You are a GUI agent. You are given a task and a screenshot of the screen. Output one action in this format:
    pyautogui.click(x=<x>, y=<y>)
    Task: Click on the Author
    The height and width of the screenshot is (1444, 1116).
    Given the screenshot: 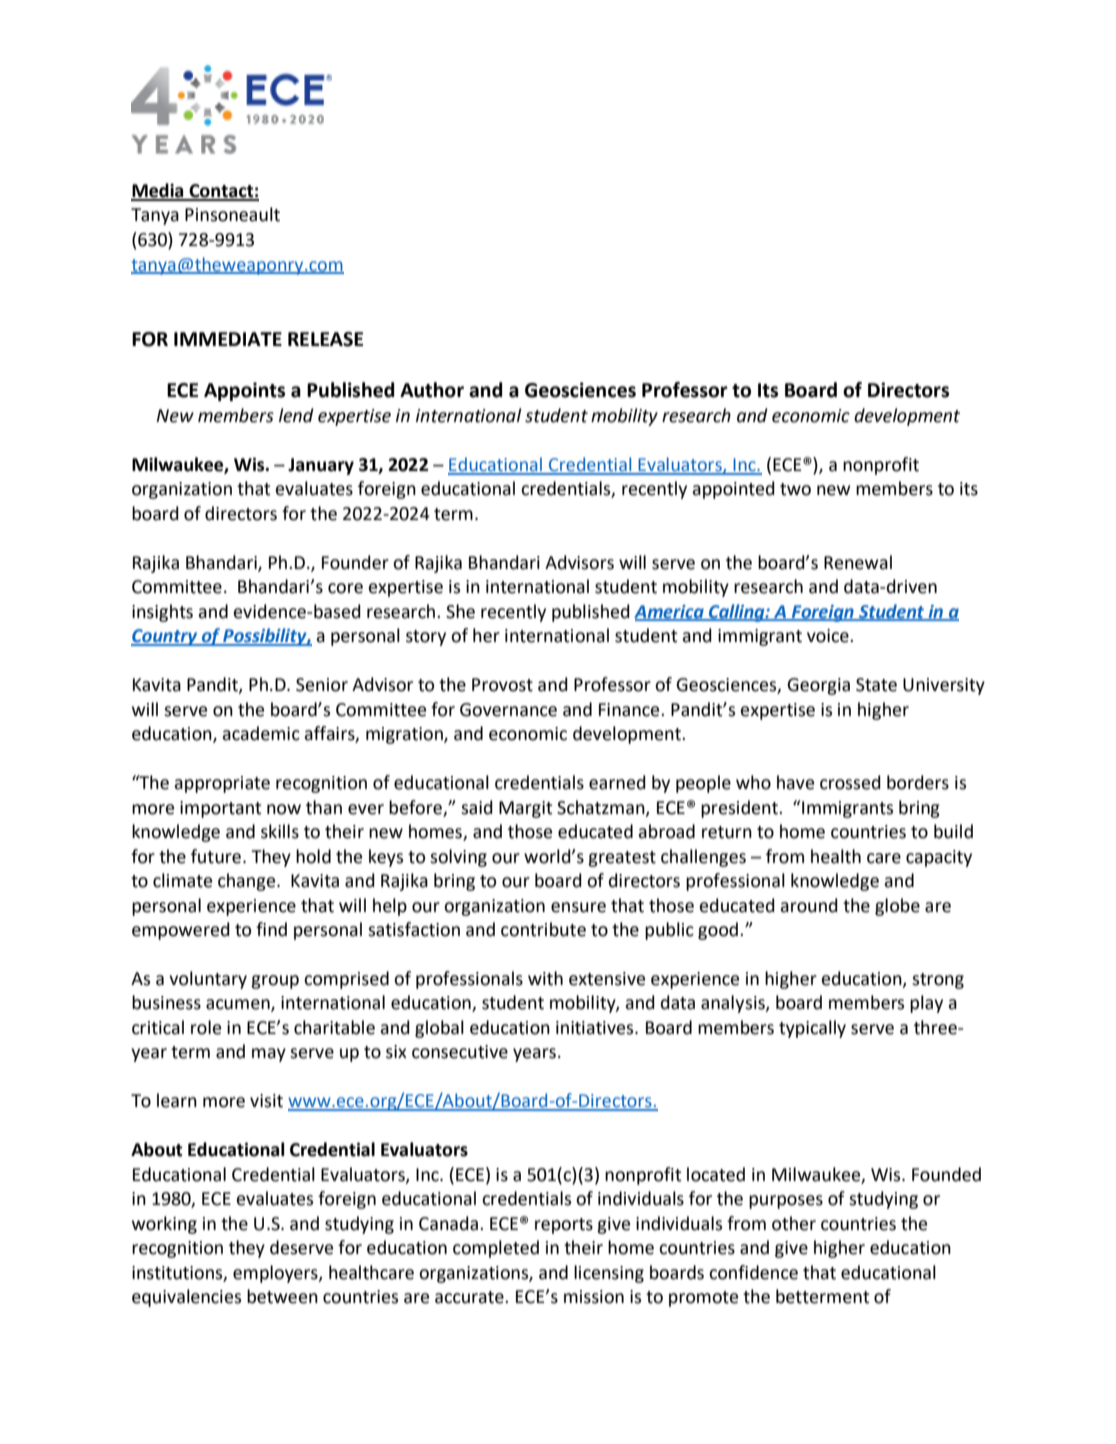 What is the action you would take?
    pyautogui.click(x=432, y=390)
